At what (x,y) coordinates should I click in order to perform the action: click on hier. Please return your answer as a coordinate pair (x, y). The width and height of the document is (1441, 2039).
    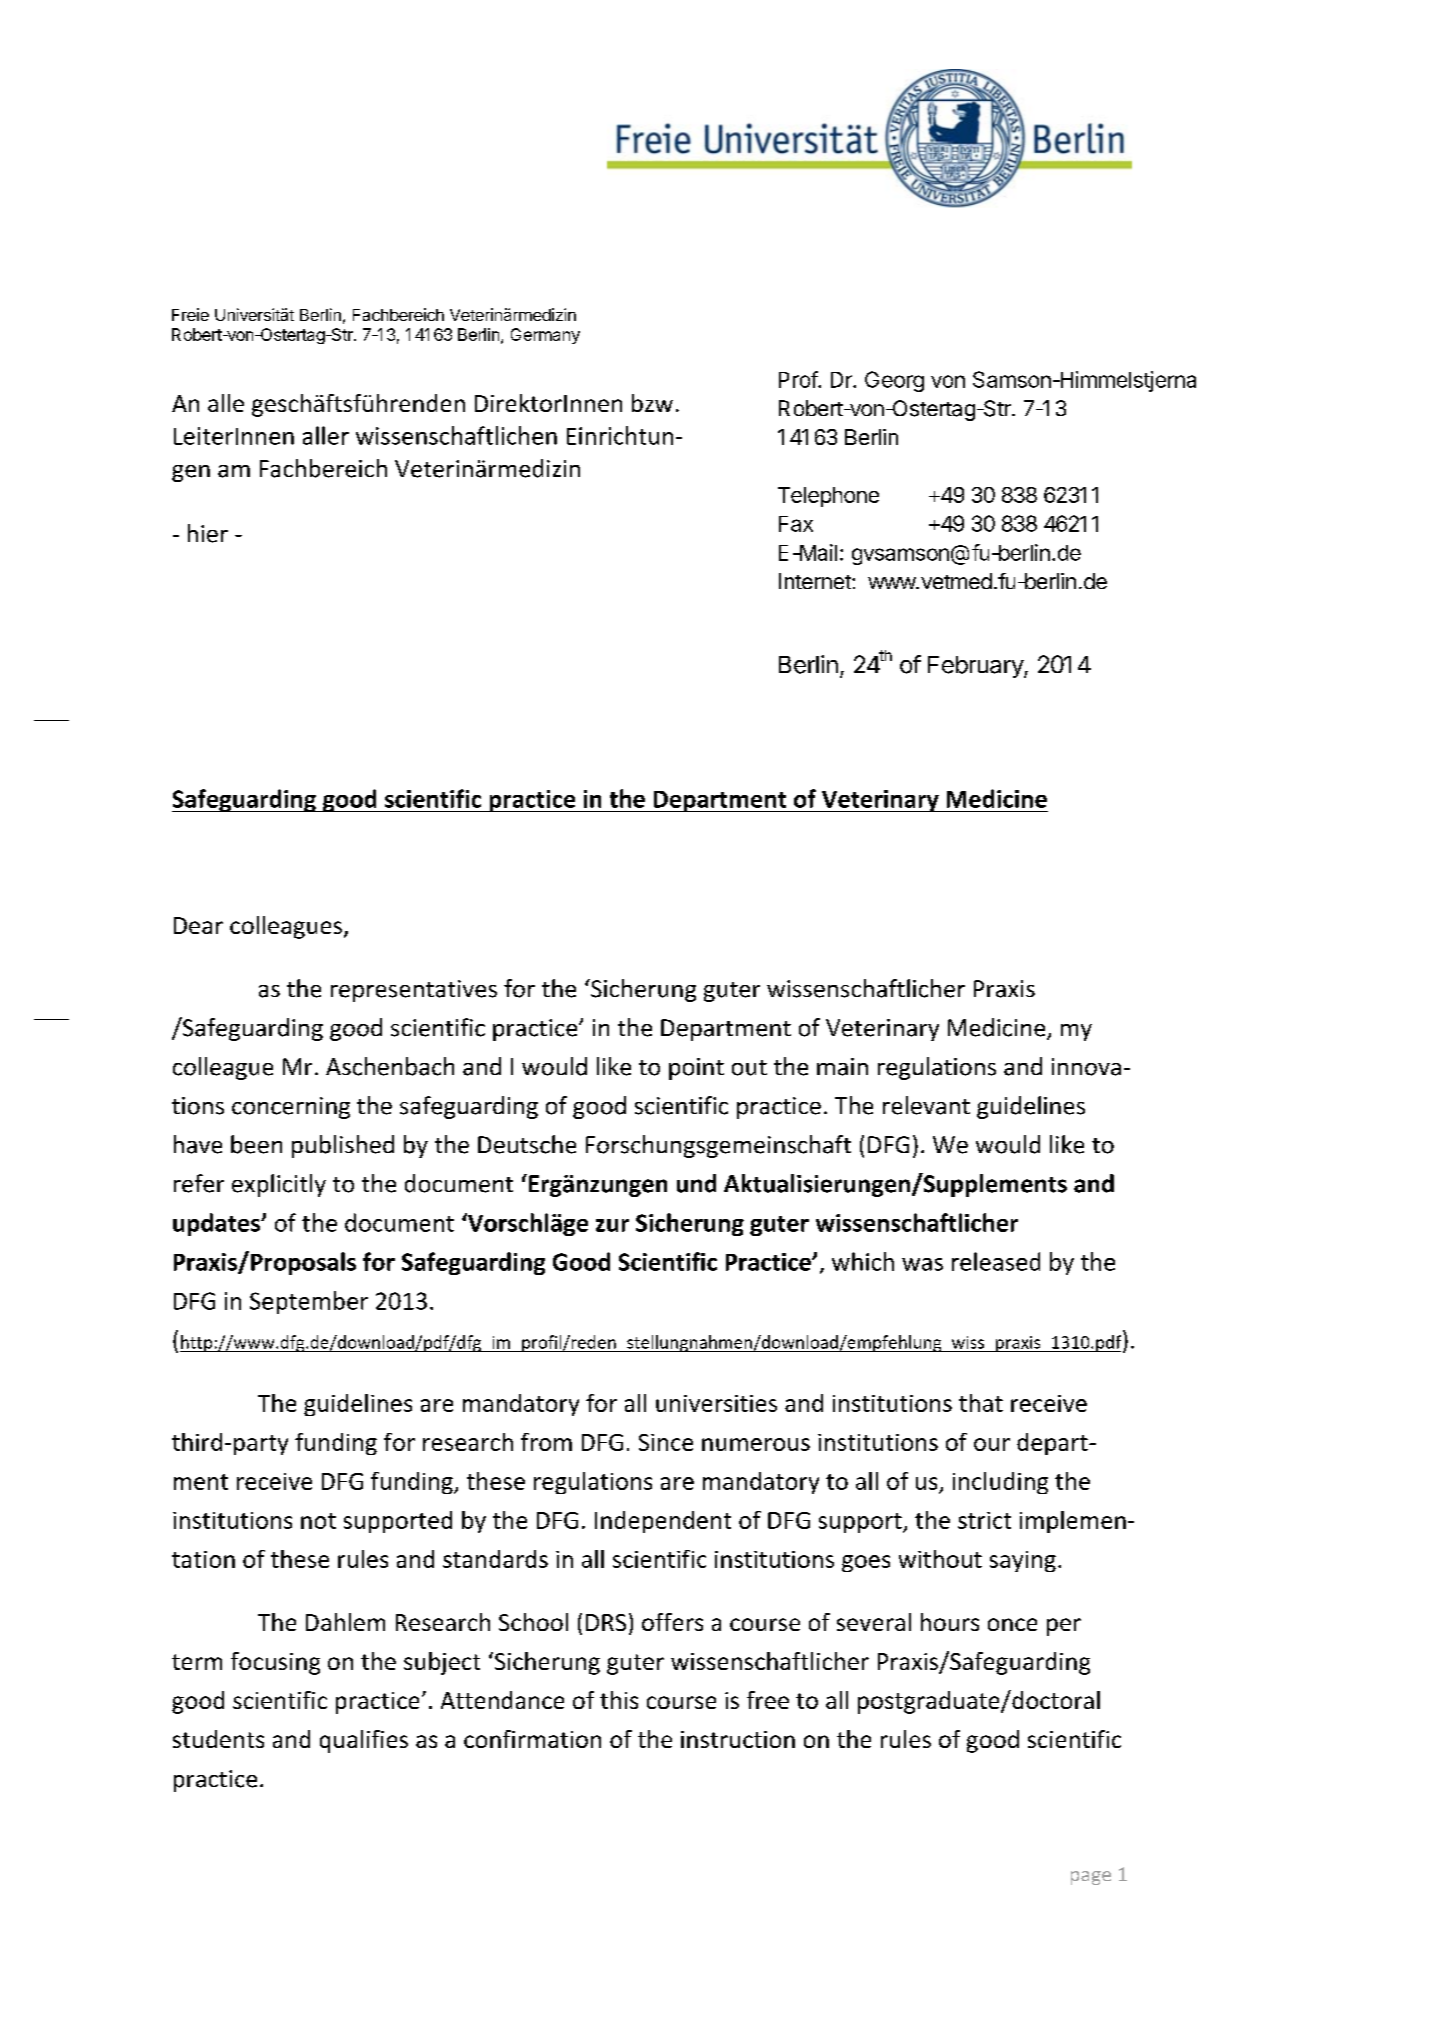
    Looking at the image, I should click on (208, 533).
